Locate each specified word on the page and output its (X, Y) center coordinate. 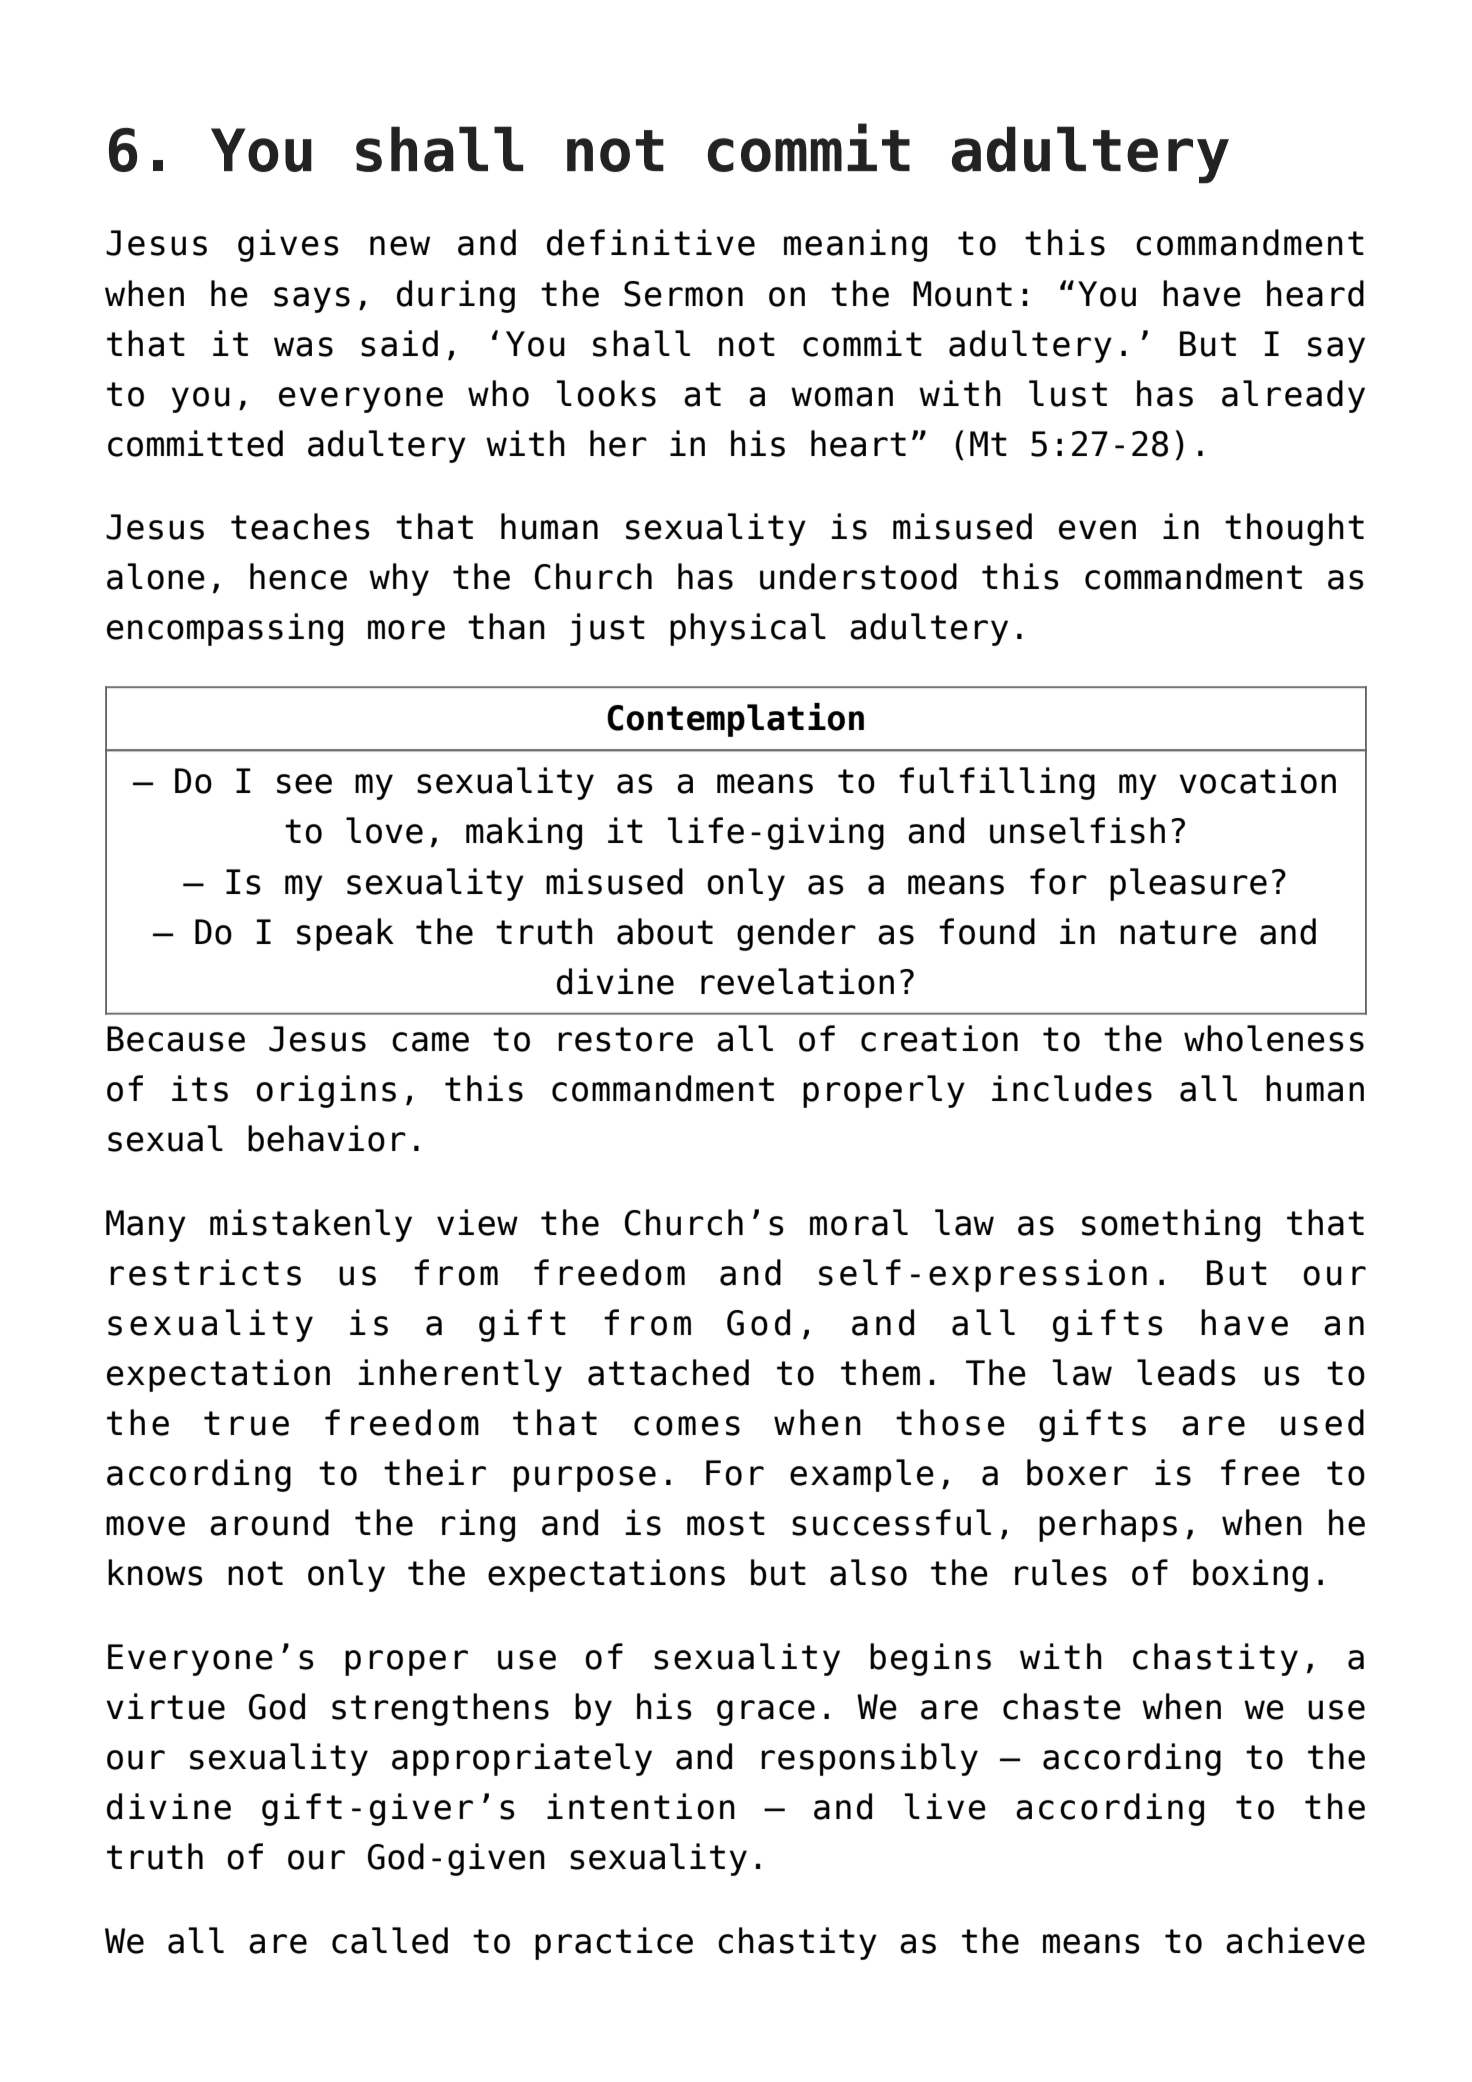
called (390, 1940)
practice (614, 1943)
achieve (1295, 1940)
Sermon (683, 294)
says (312, 300)
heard (1315, 293)
